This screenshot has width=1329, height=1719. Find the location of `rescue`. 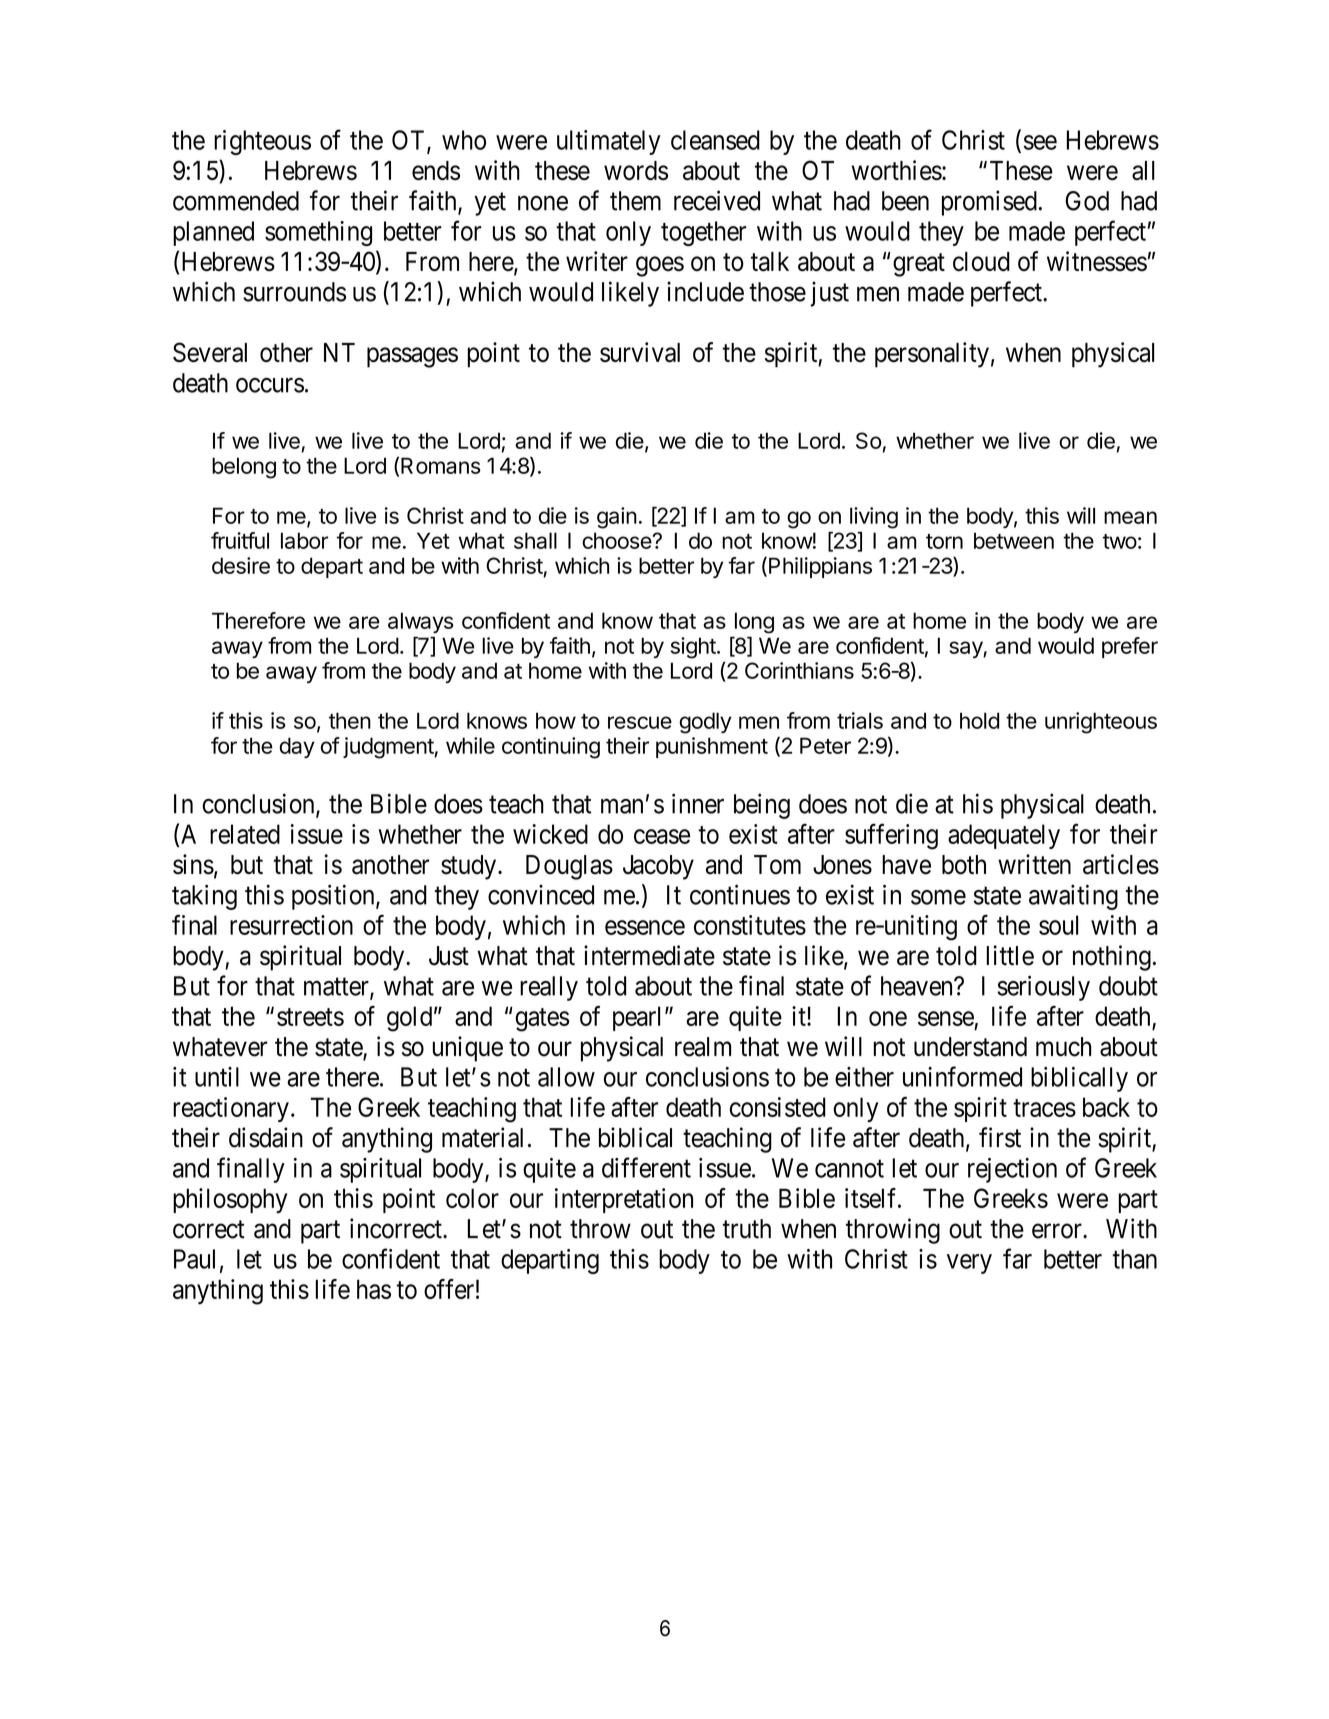

rescue is located at coordinates (640, 722).
